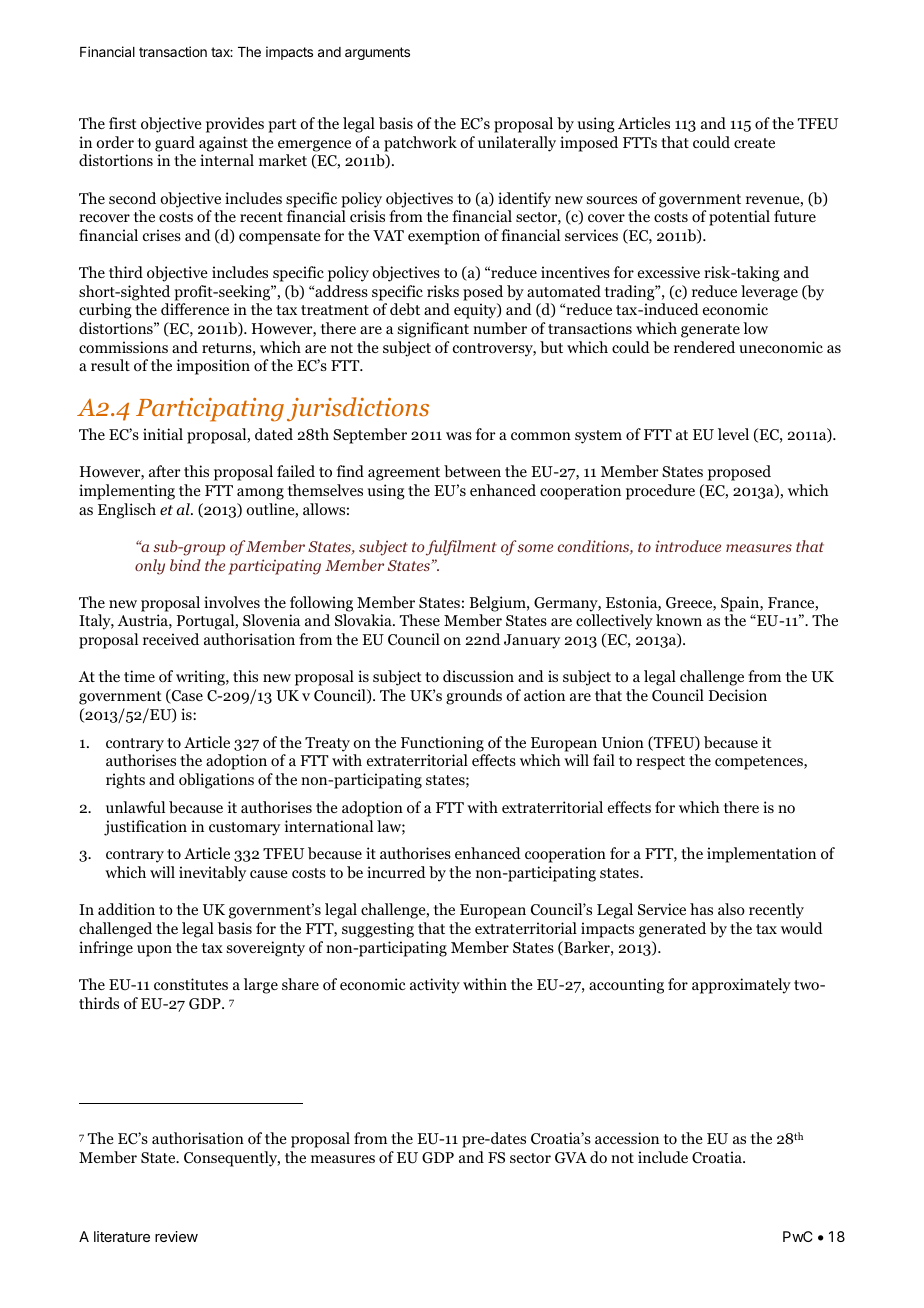 This document has height=1308, width=924. I want to click on provides, so click(235, 125).
